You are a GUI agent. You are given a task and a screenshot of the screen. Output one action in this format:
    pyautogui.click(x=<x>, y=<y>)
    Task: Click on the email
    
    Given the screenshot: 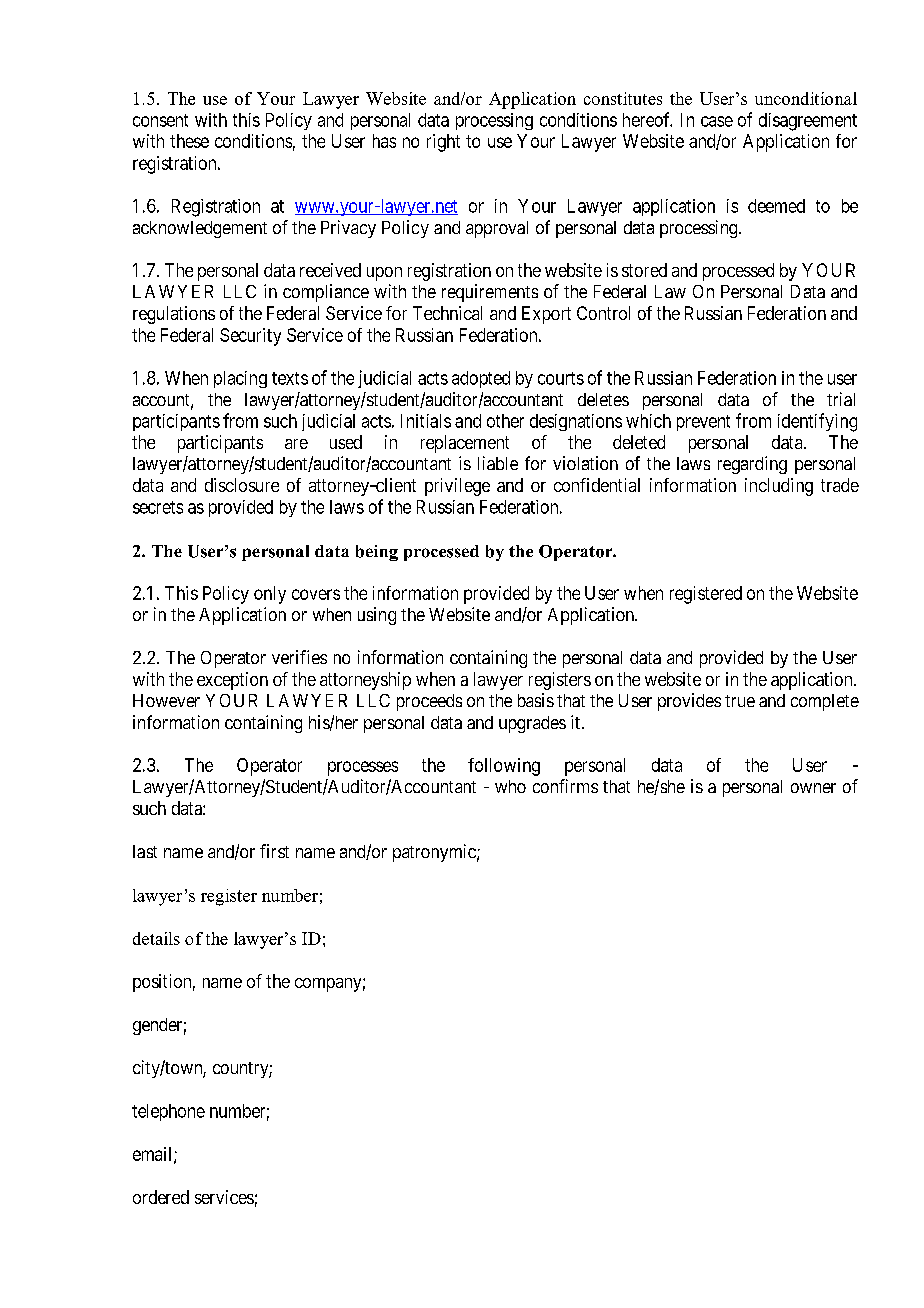 What is the action you would take?
    pyautogui.click(x=154, y=1155)
